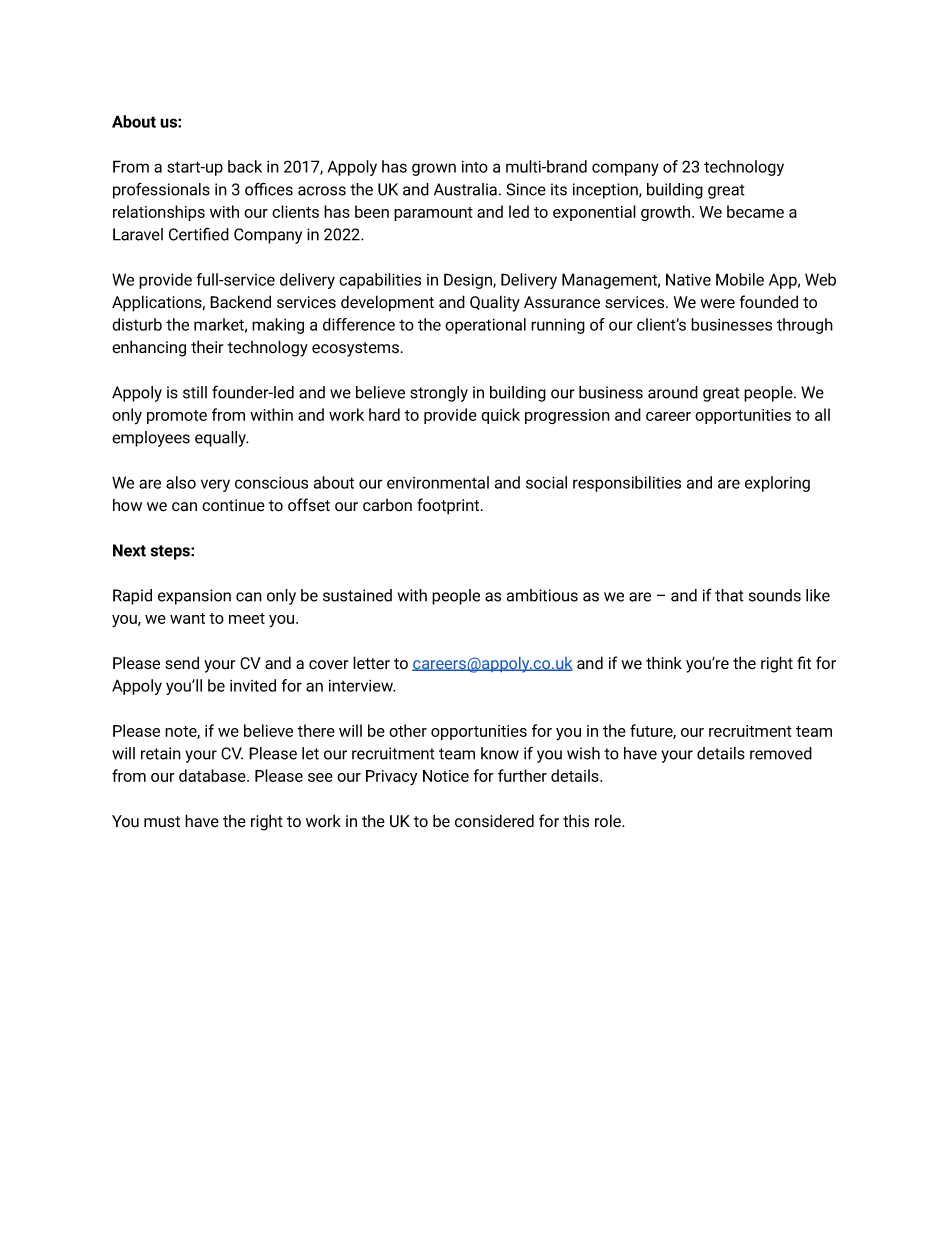  I want to click on professionals, so click(161, 190).
